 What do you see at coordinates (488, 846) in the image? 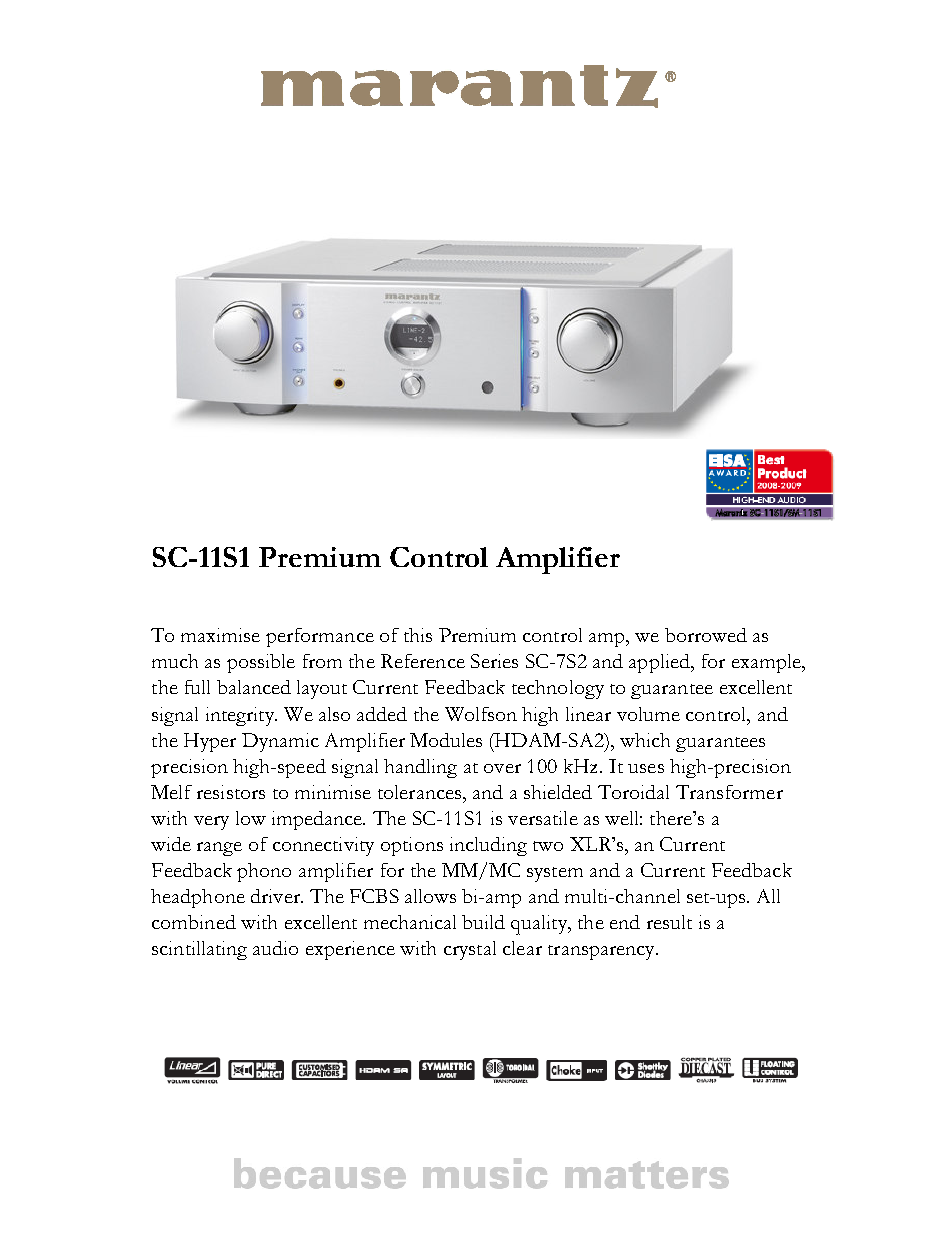
I see `including` at bounding box center [488, 846].
